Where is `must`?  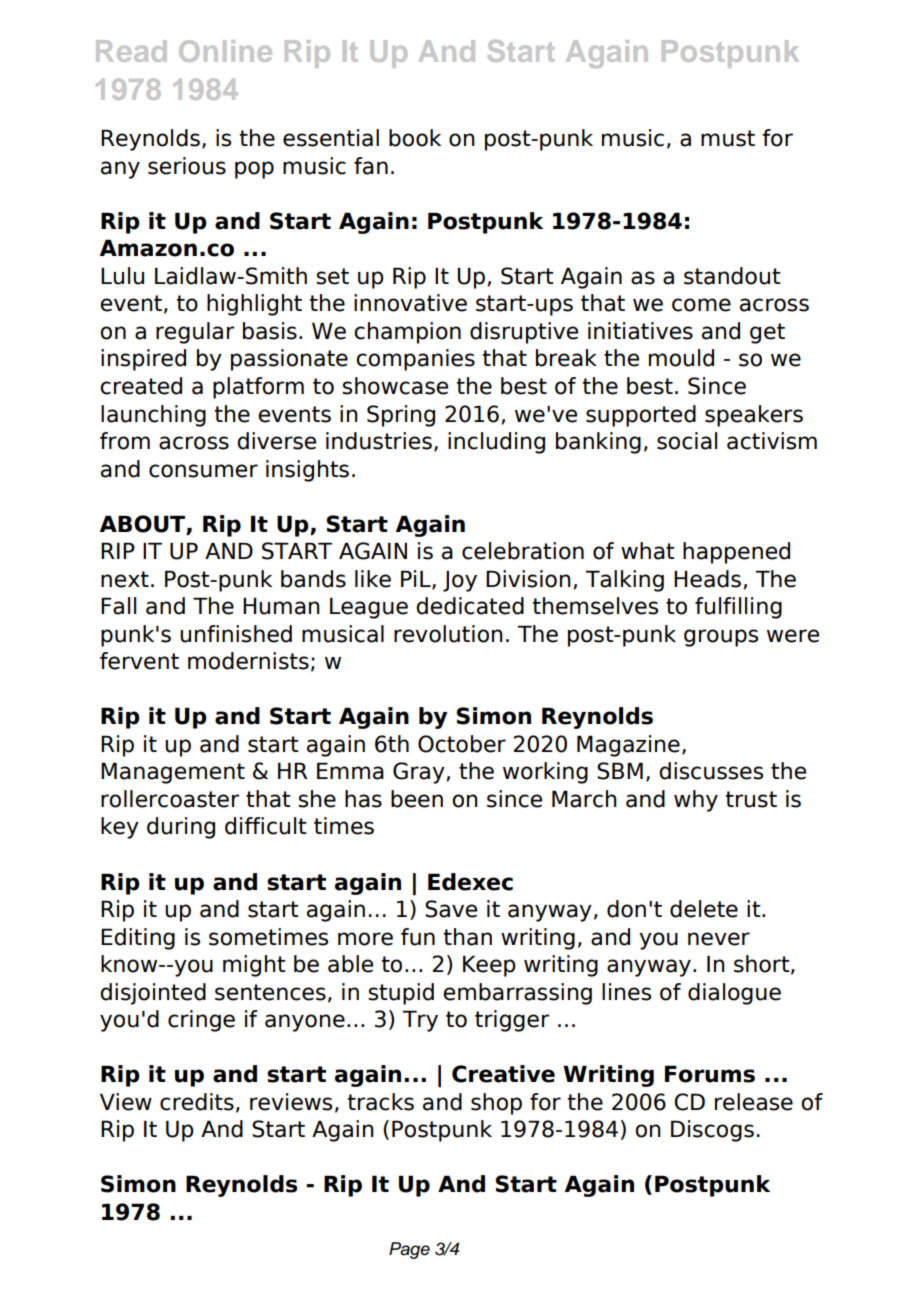 must is located at coordinates (728, 138).
